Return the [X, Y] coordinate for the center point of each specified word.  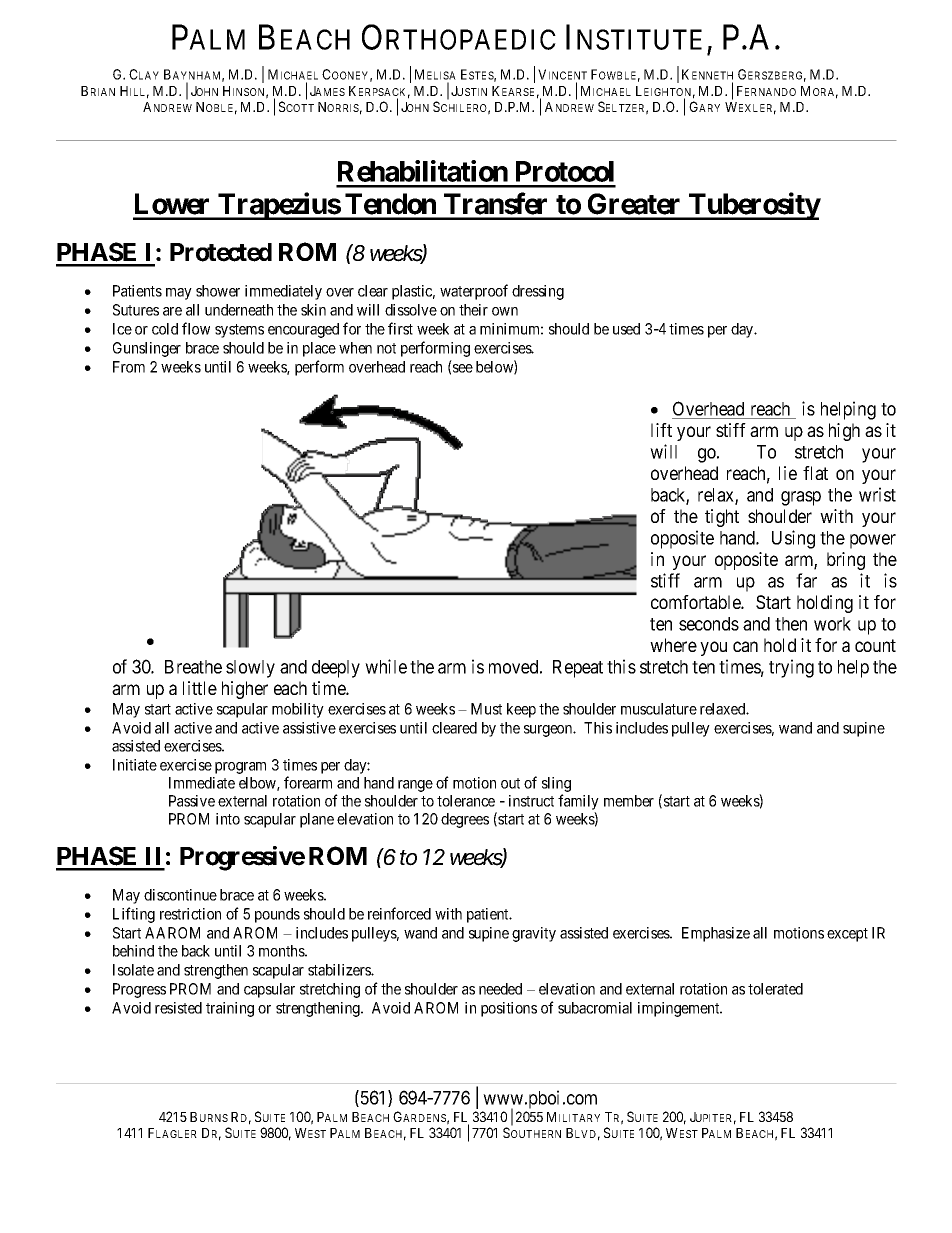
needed [500, 989]
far [806, 580]
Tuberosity [754, 206]
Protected [221, 252]
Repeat [578, 669]
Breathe [193, 667]
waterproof [474, 292]
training [230, 1009]
